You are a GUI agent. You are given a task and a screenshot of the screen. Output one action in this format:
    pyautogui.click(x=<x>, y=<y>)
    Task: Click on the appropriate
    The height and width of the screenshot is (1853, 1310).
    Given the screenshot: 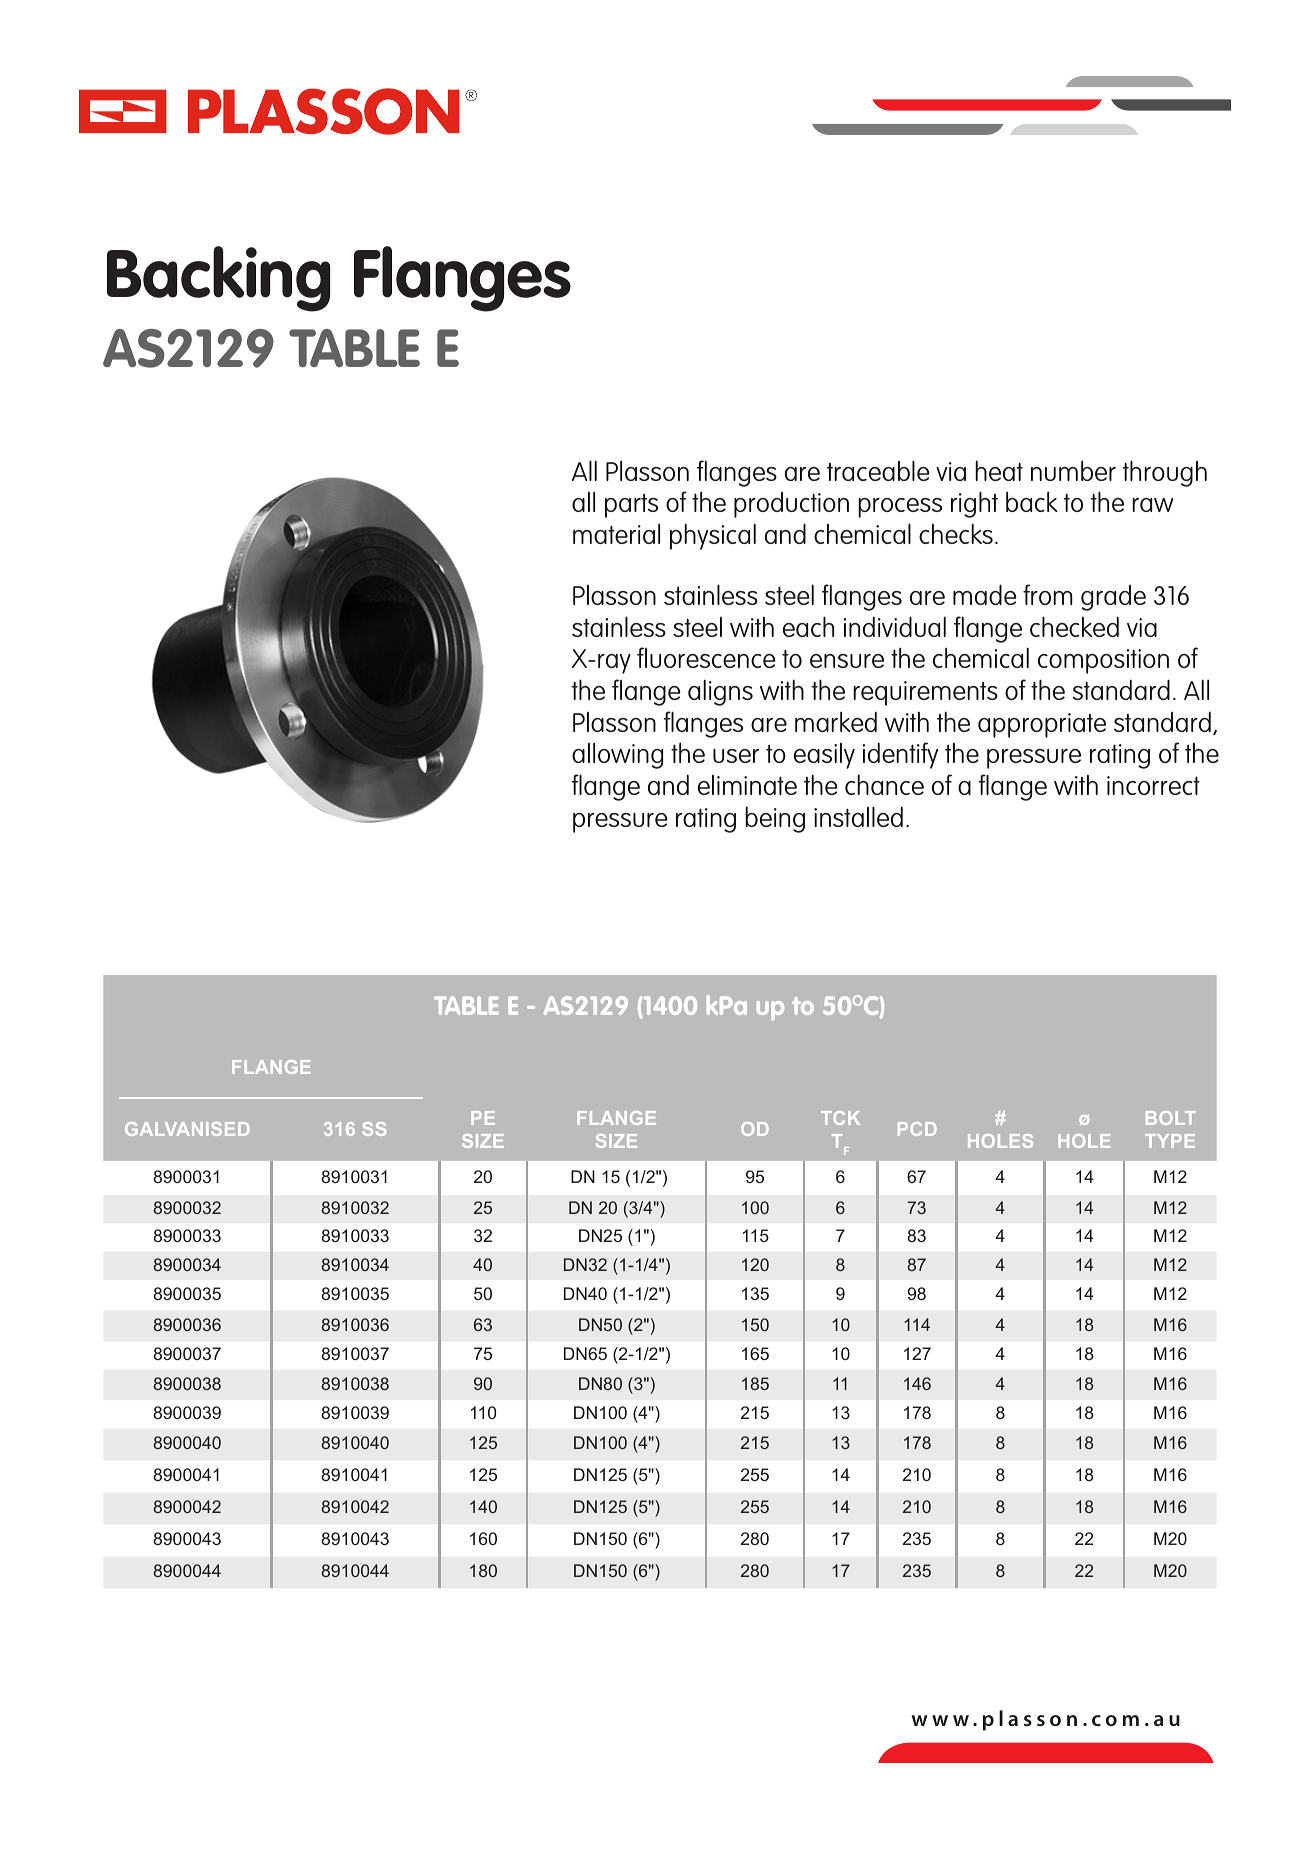 What is the action you would take?
    pyautogui.click(x=1042, y=725)
